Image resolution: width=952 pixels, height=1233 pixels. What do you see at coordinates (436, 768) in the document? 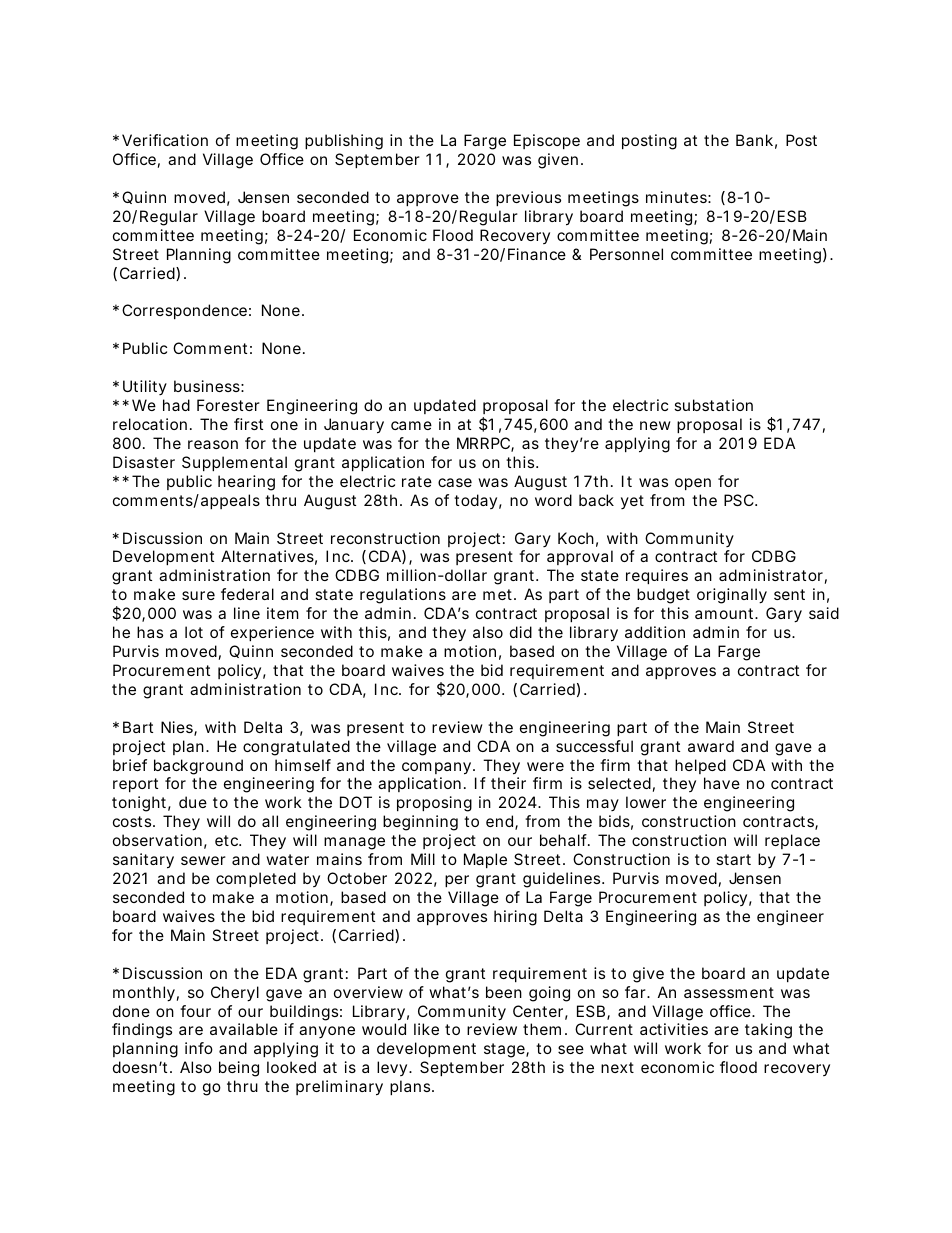
I see `company` at bounding box center [436, 768].
